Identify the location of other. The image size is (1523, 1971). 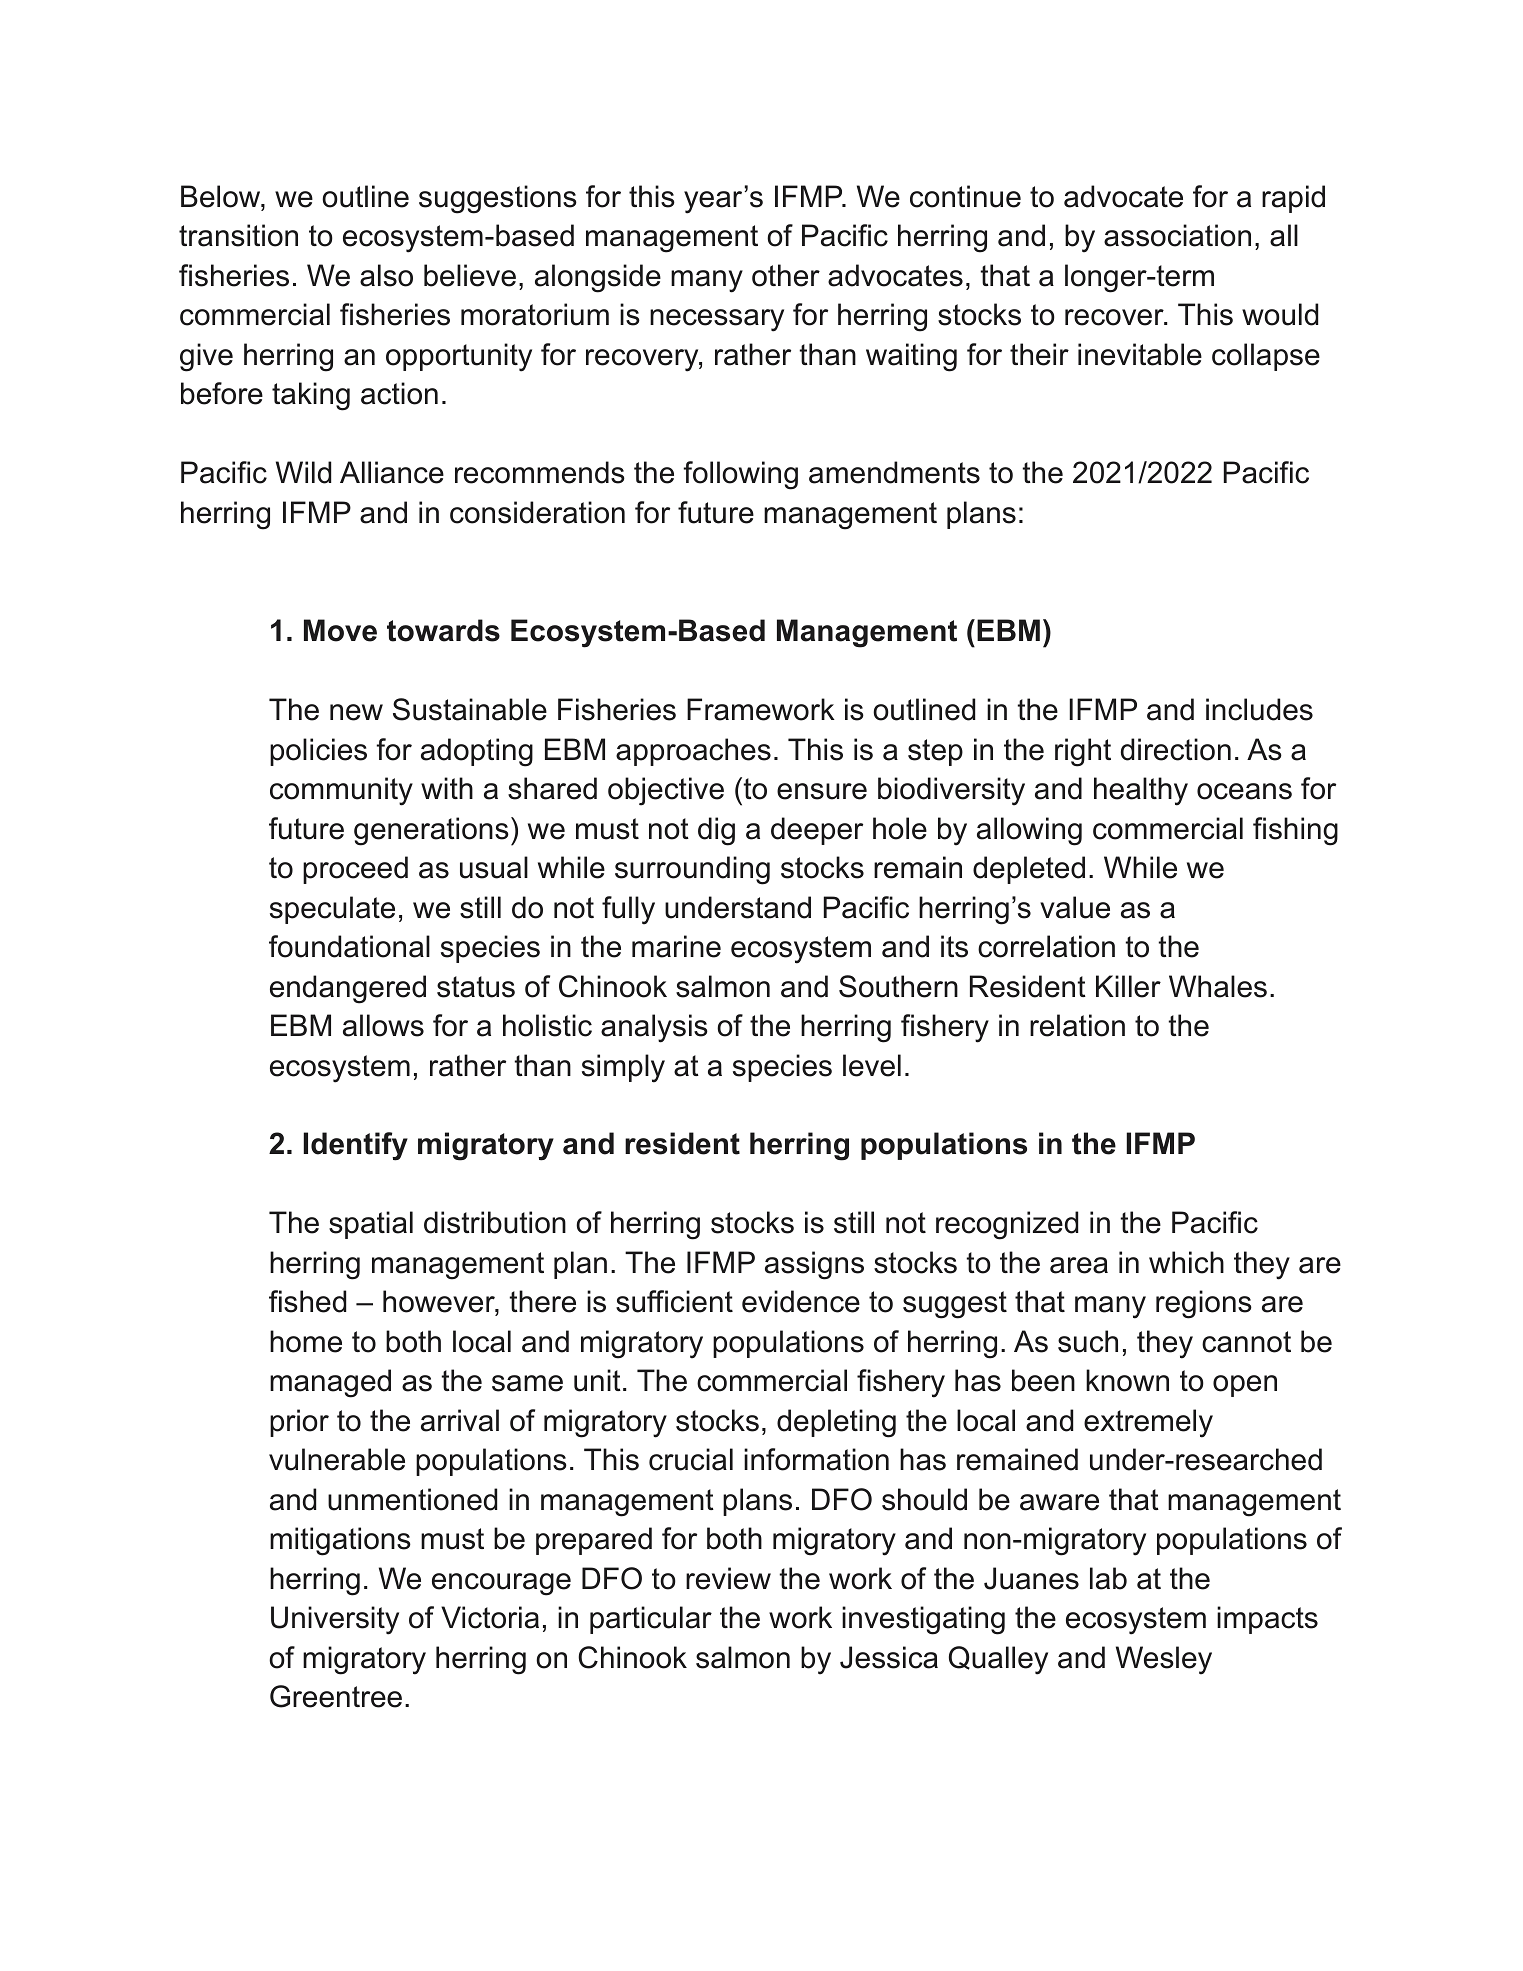
(786, 275).
